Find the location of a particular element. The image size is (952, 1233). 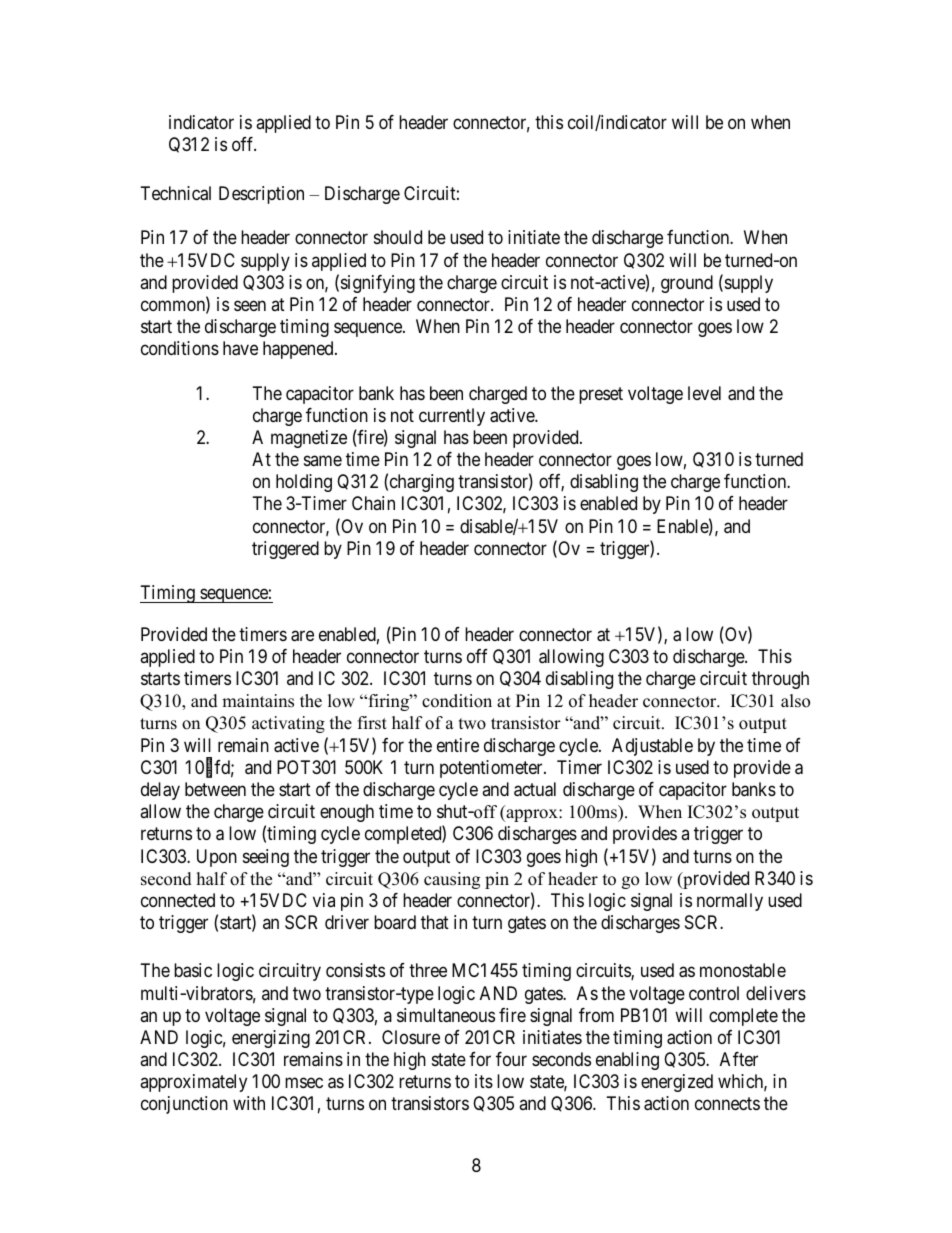

four is located at coordinates (511, 1059).
